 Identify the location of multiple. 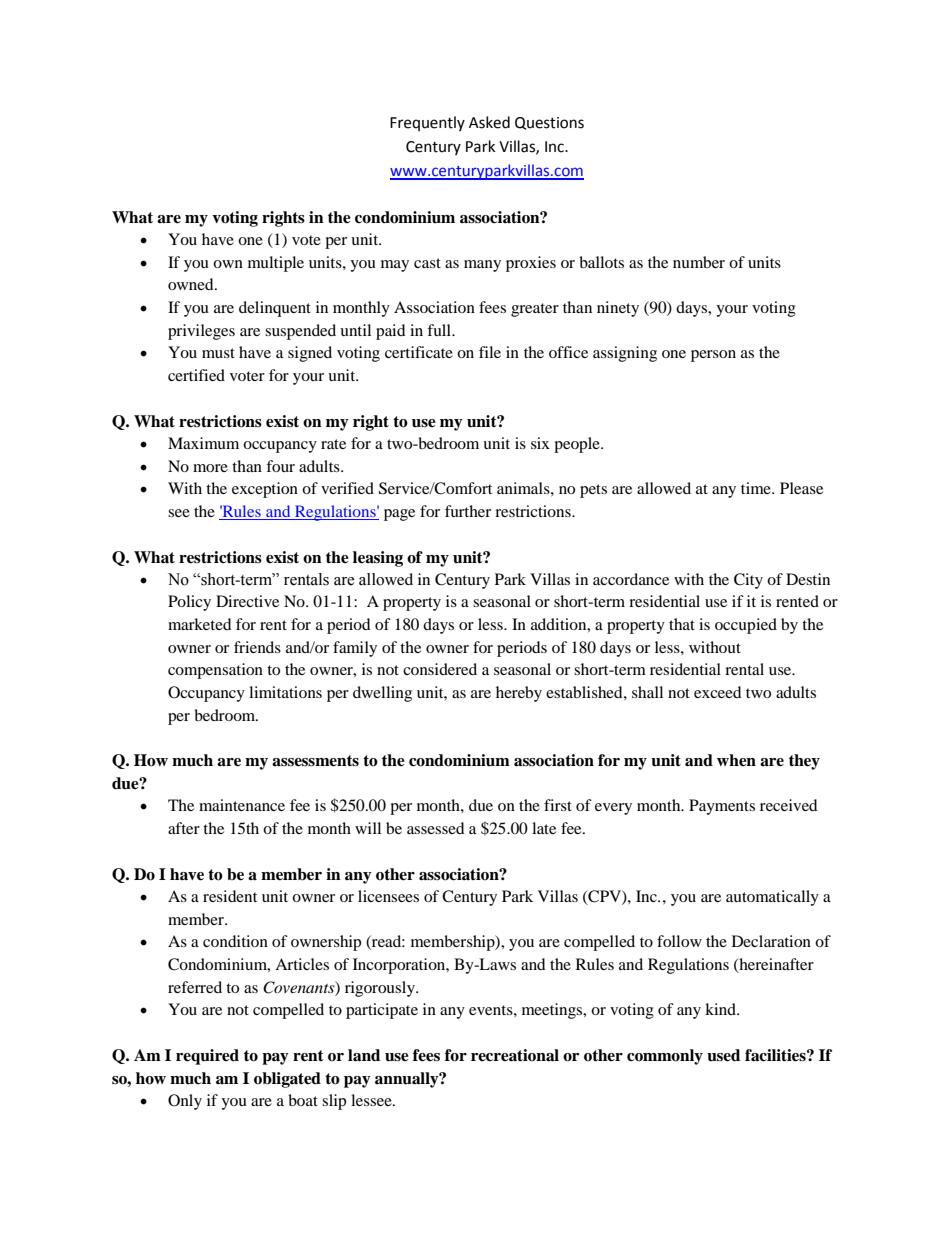
(276, 264).
